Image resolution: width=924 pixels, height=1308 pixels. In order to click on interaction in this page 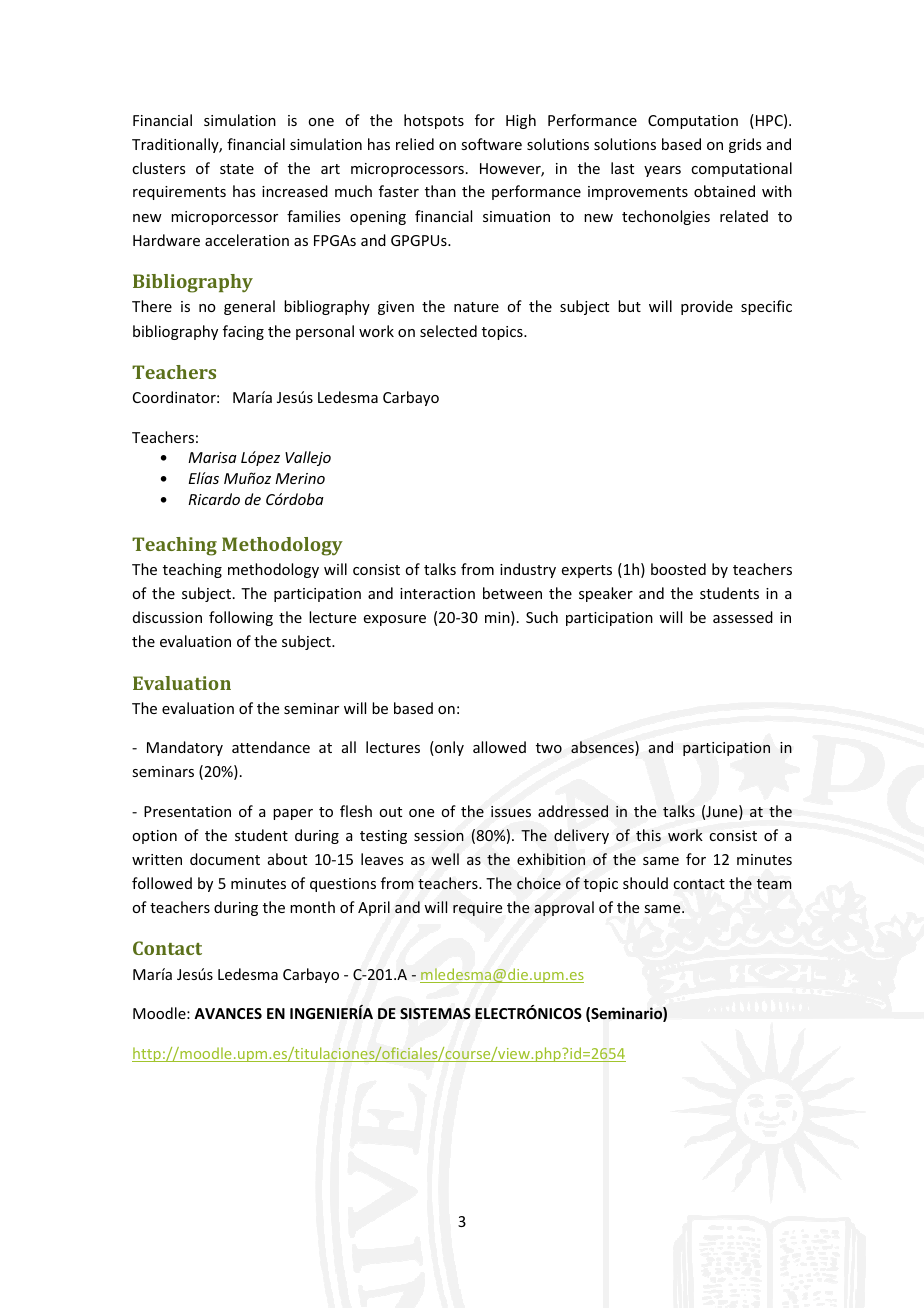, I will do `click(437, 593)`.
